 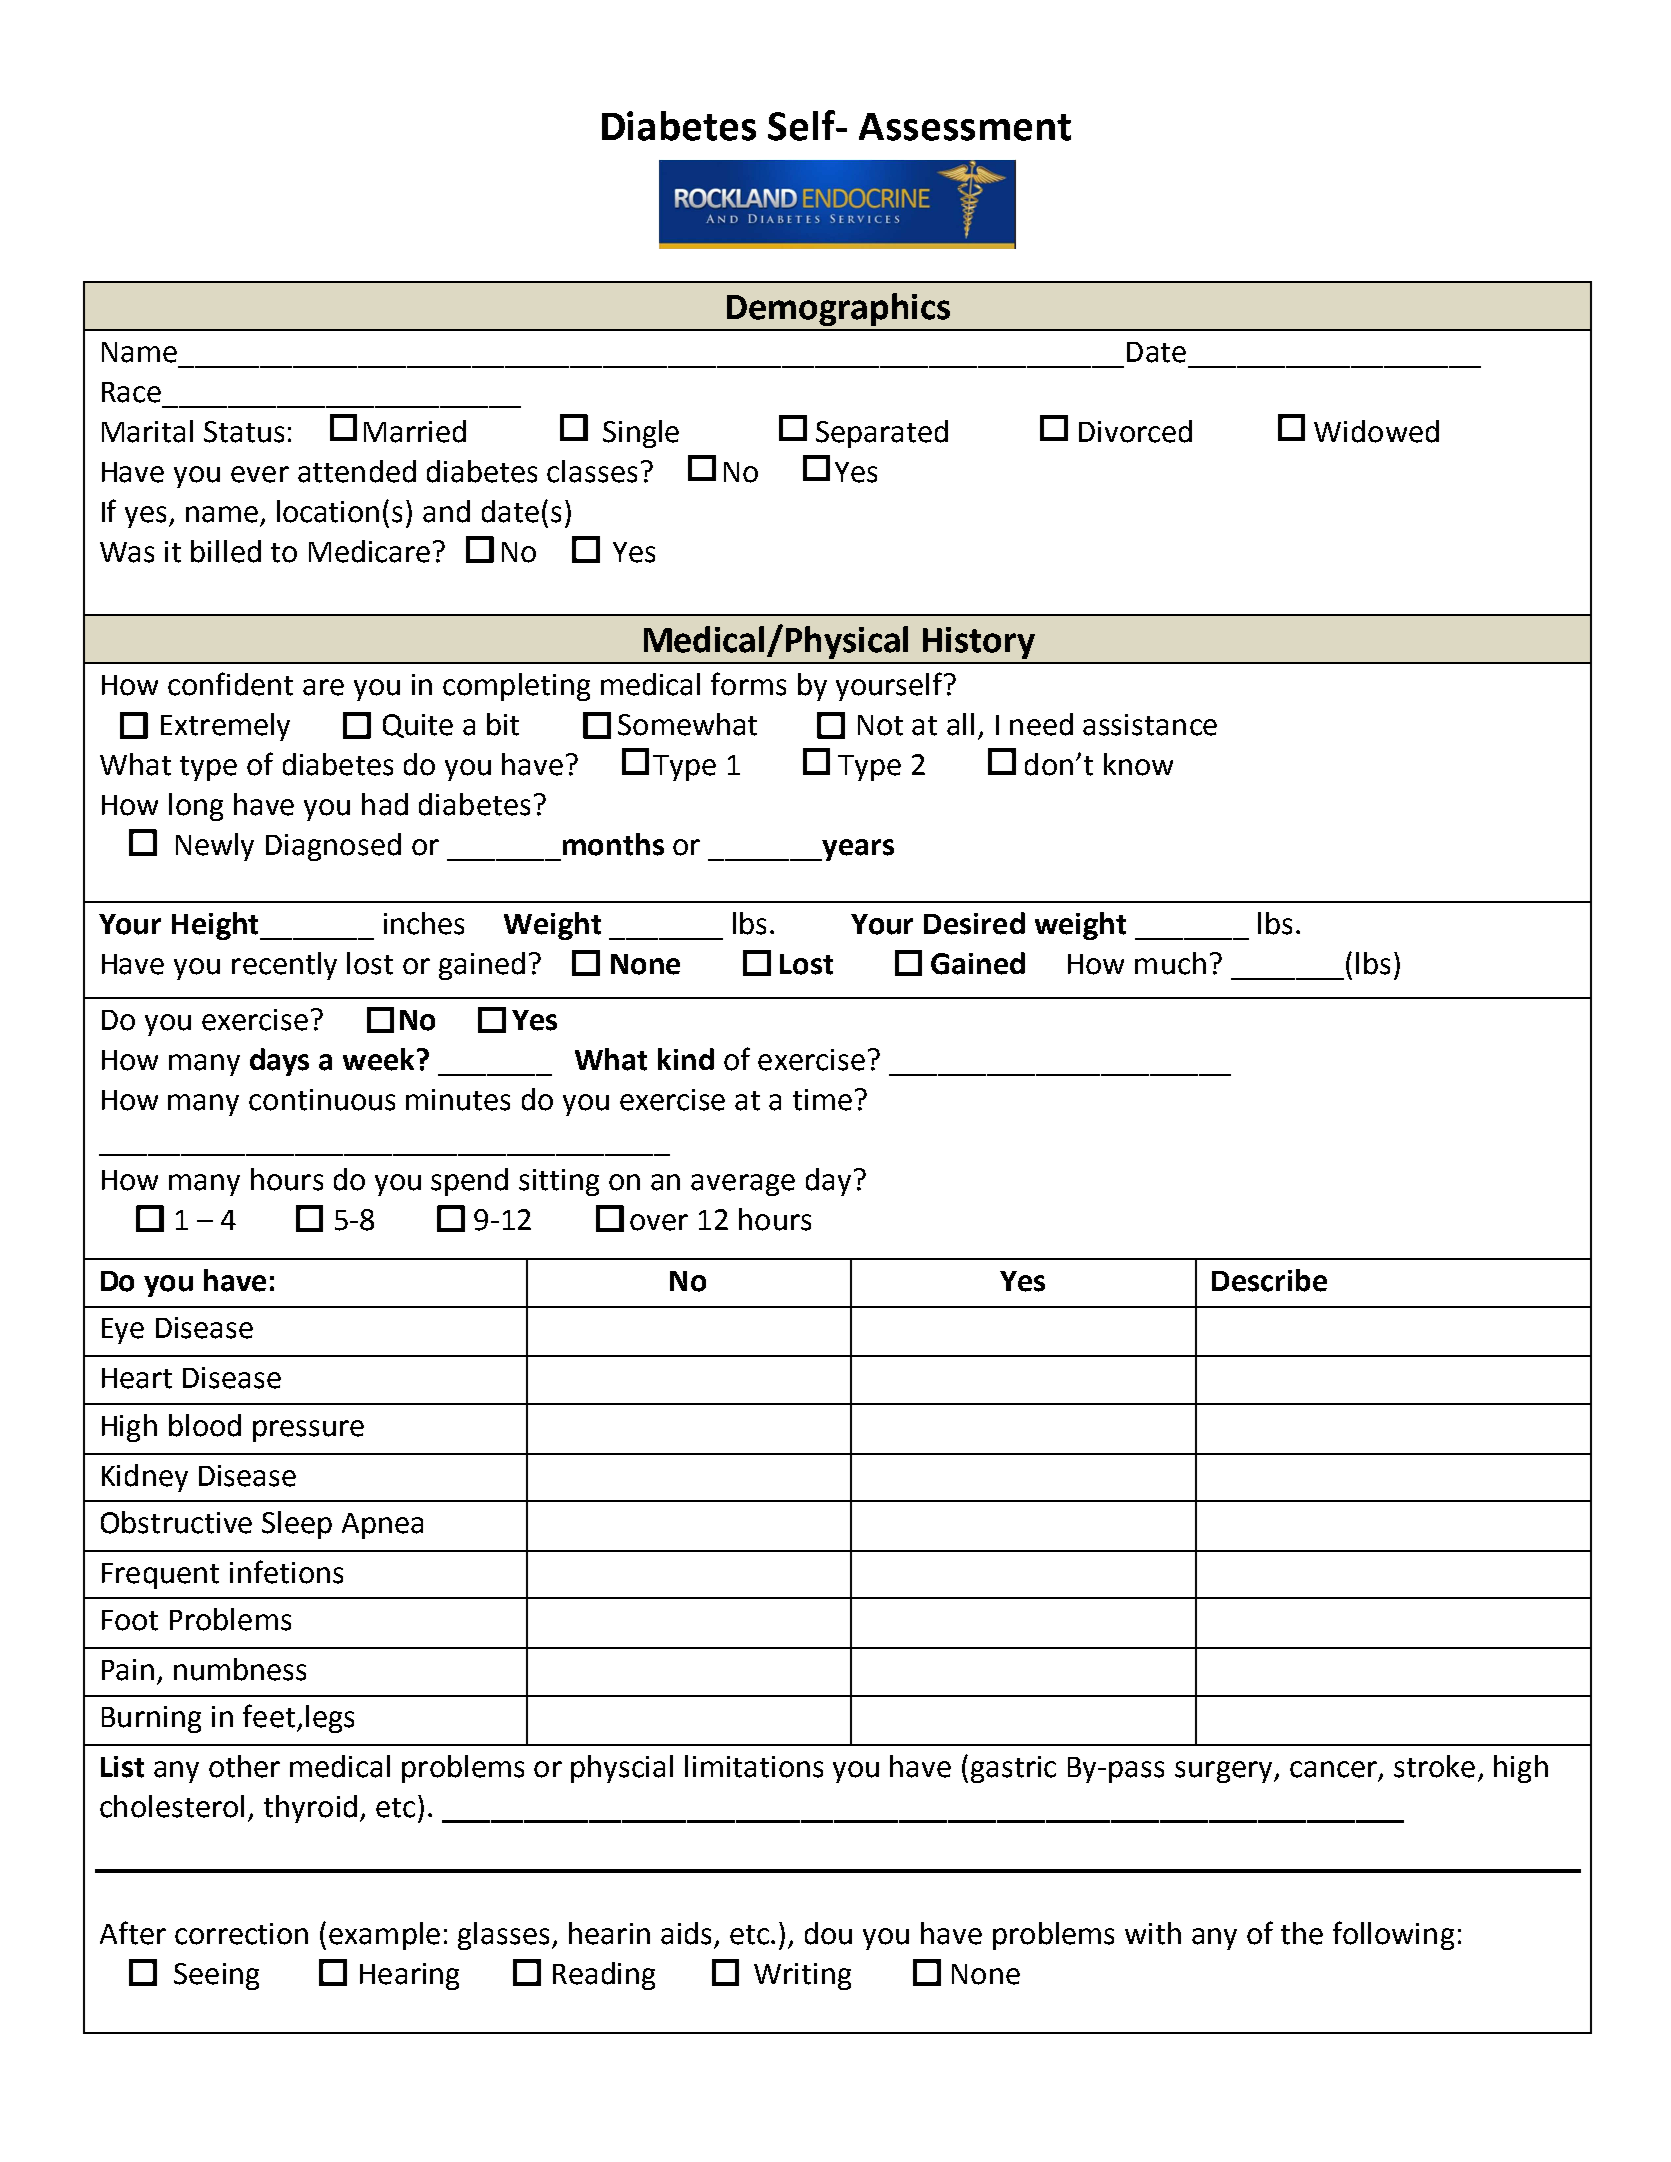 What do you see at coordinates (1376, 431) in the page?
I see `Widowed` at bounding box center [1376, 431].
